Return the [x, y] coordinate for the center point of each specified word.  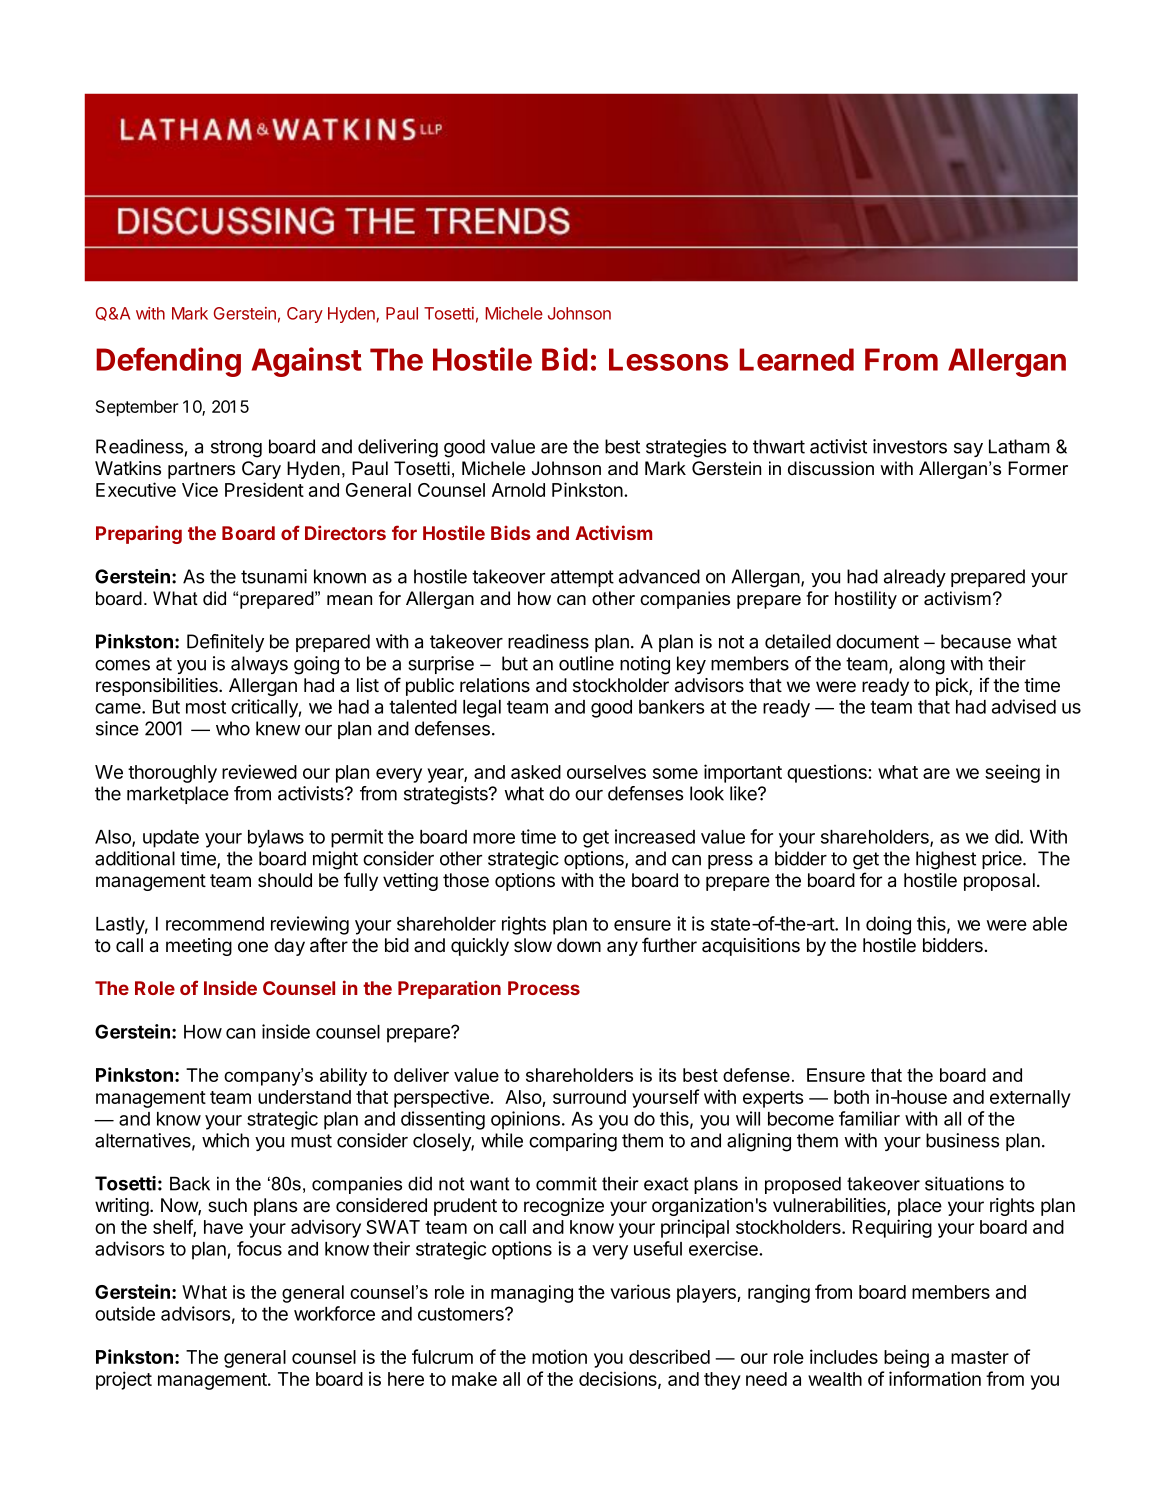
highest [946, 860]
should [285, 880]
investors [910, 446]
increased [655, 836]
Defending [168, 362]
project [124, 1380]
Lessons [668, 359]
